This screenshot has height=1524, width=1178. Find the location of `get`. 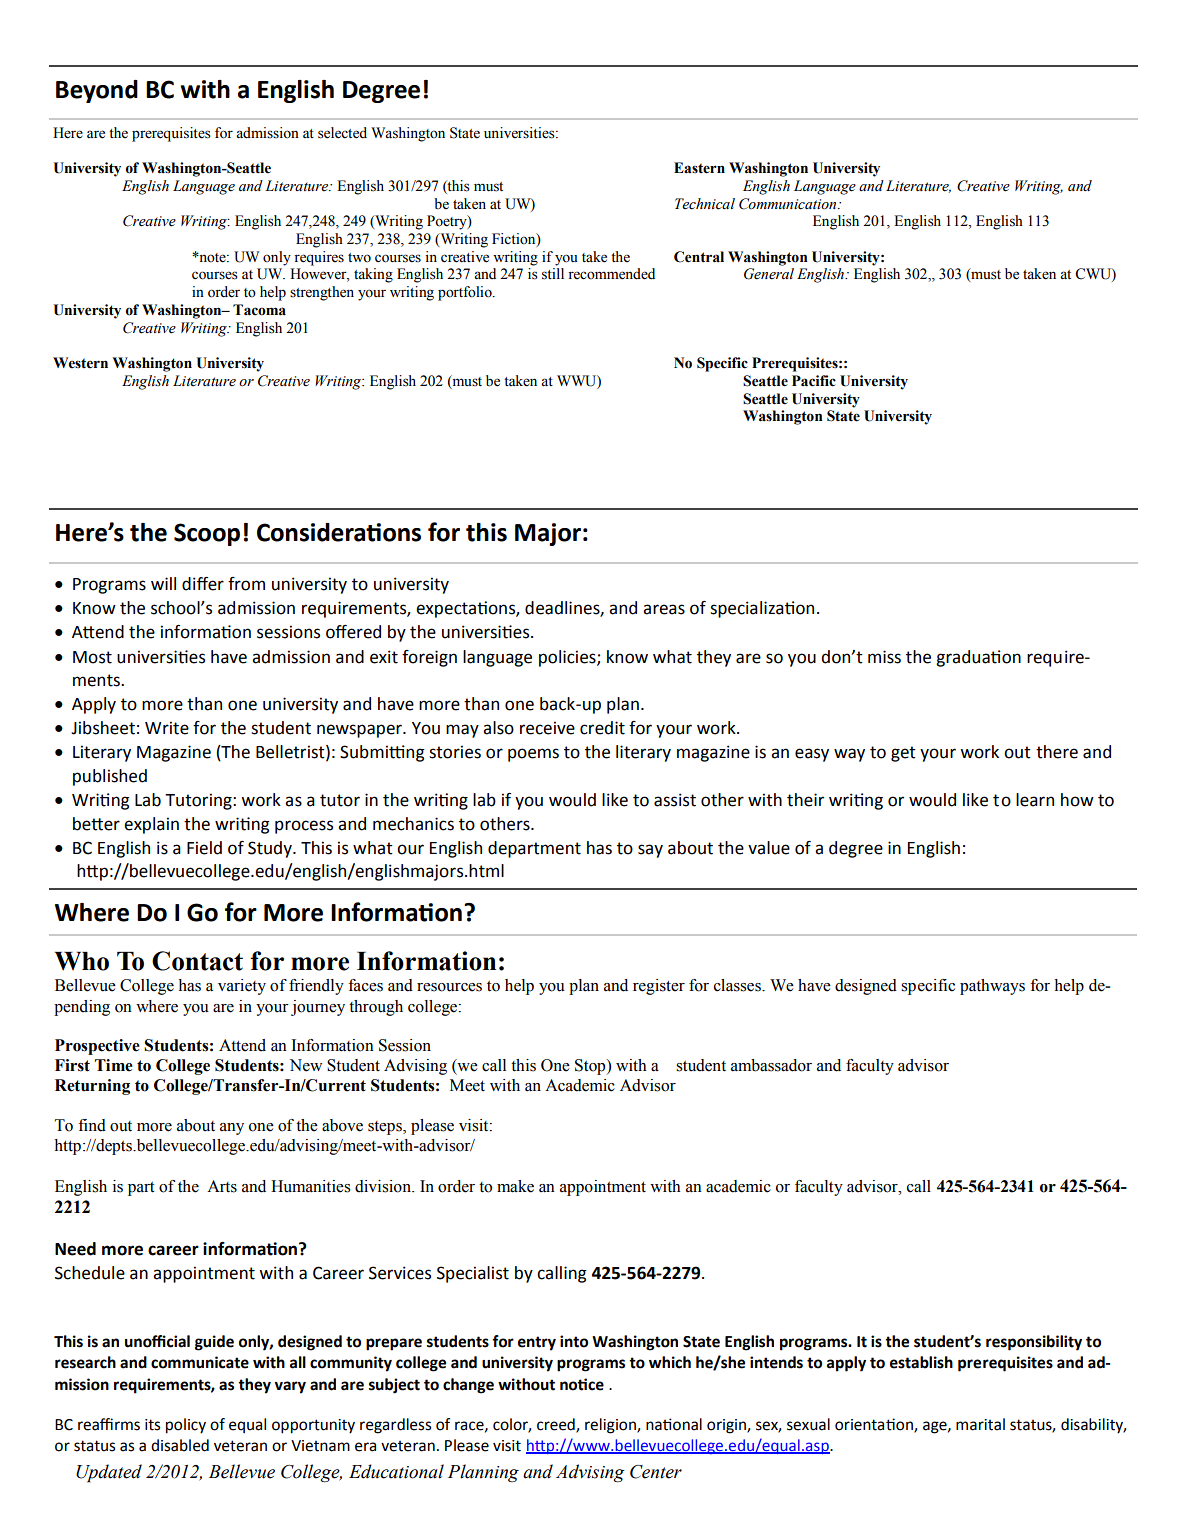

get is located at coordinates (903, 754).
